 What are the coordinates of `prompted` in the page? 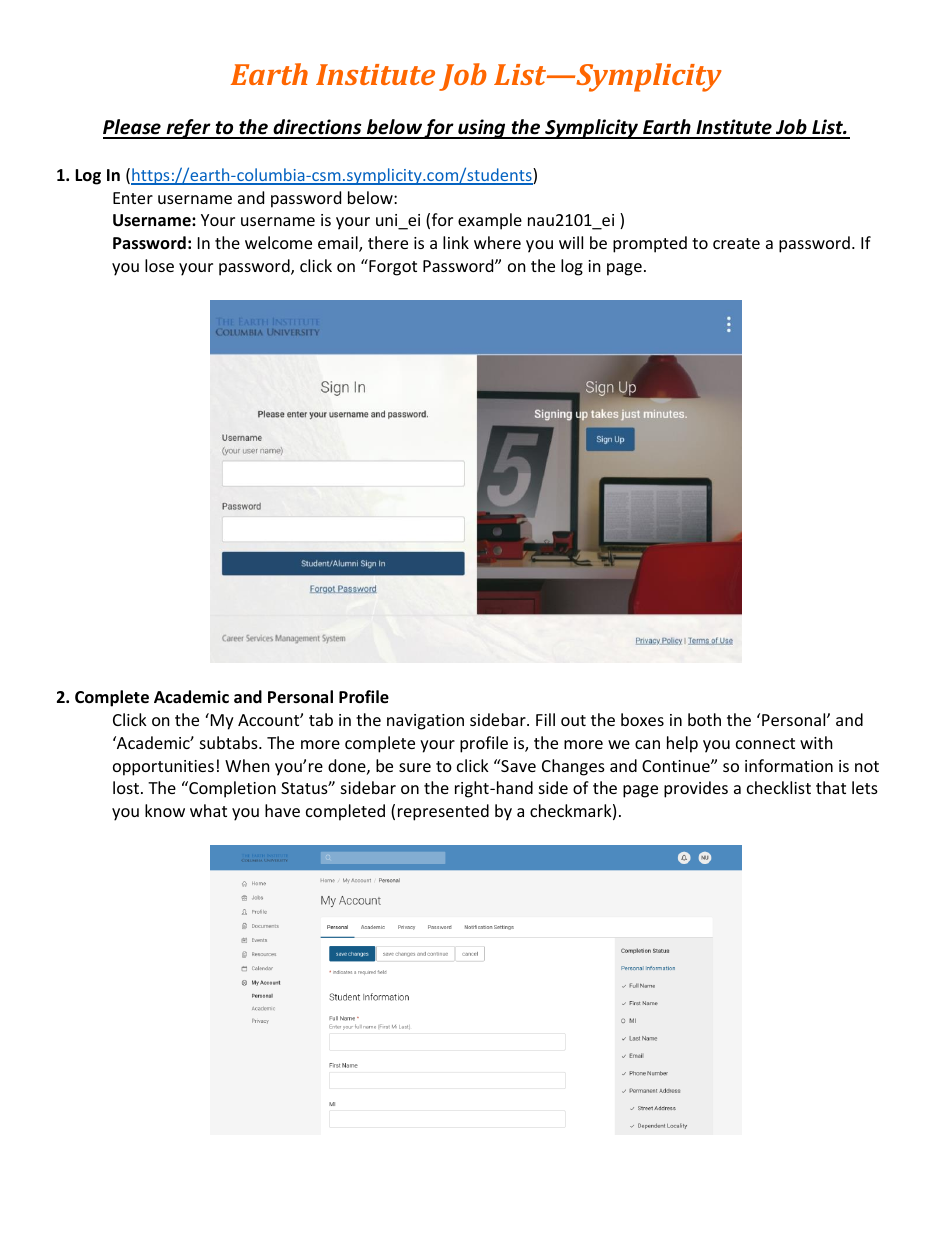 It's located at (650, 244).
